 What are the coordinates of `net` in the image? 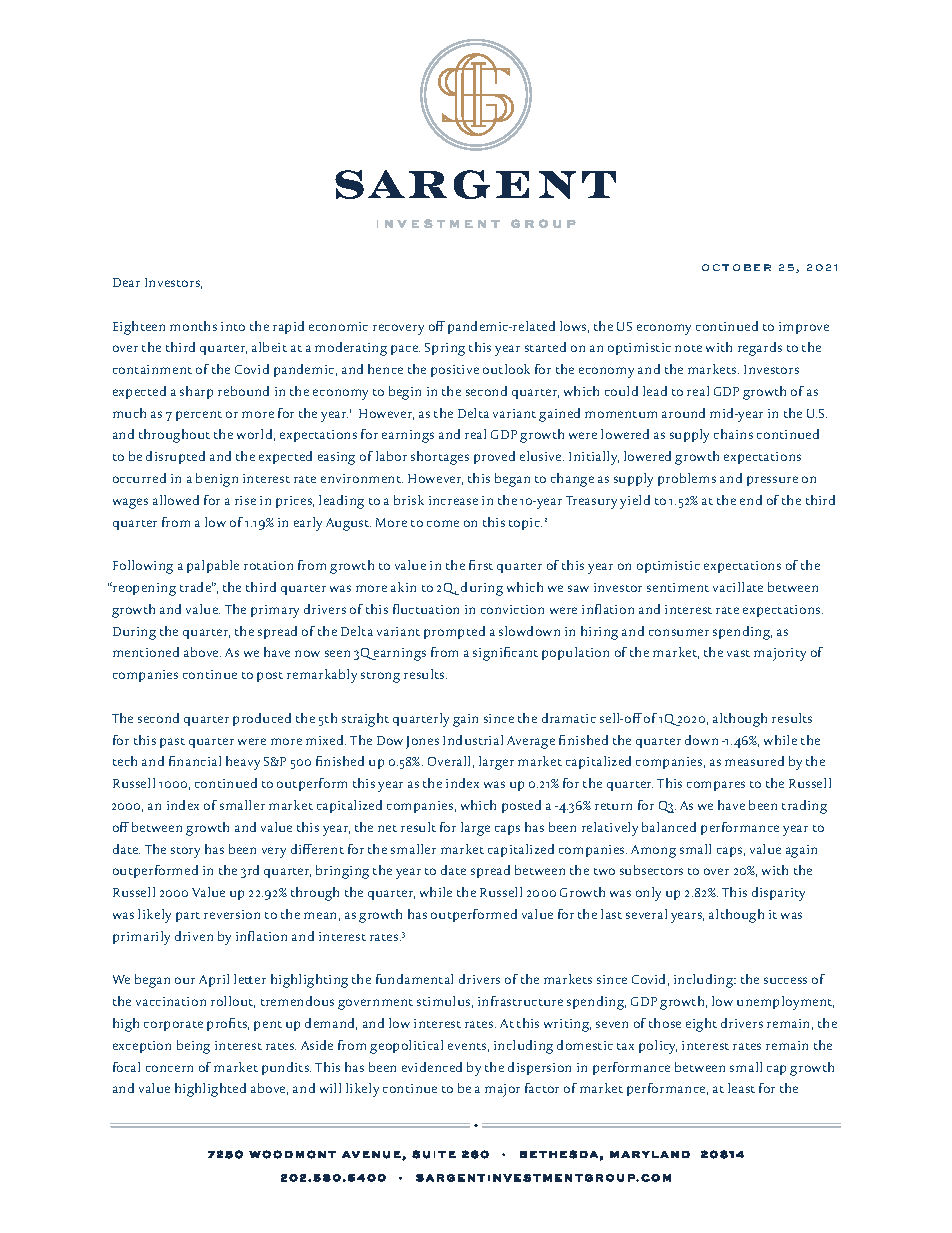 It's located at (387, 828).
